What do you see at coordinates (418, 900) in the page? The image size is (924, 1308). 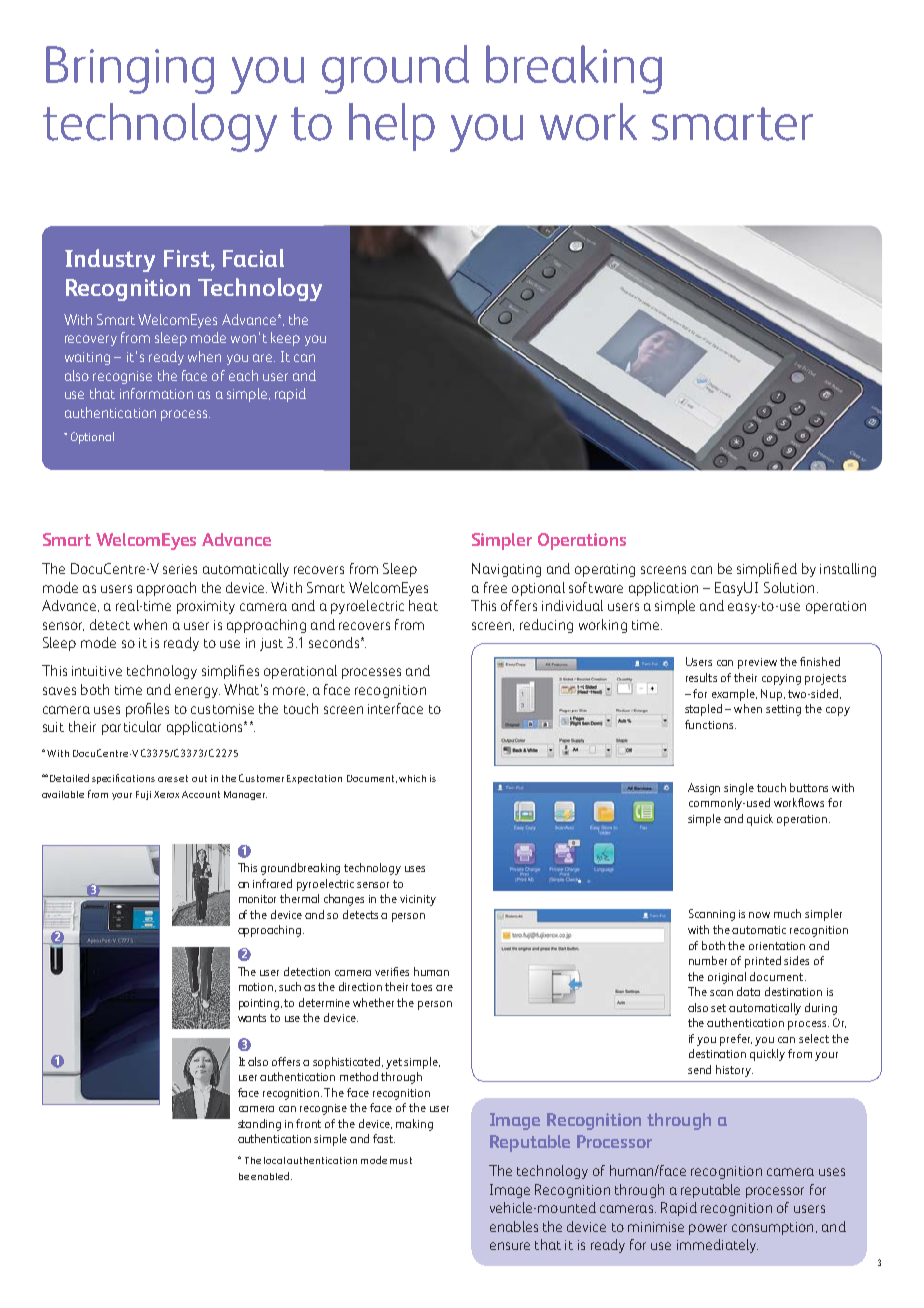 I see `vicinity` at bounding box center [418, 900].
